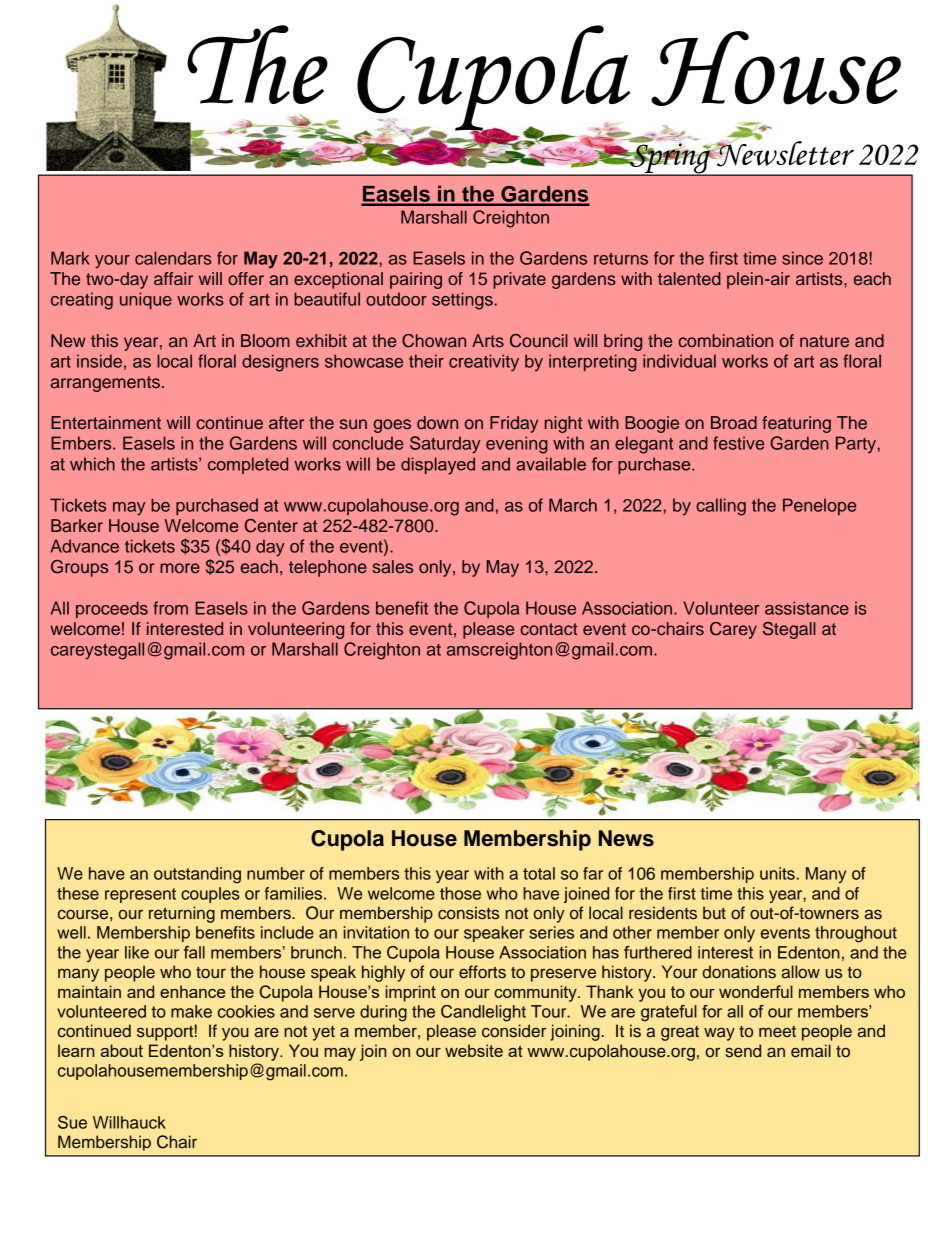  What do you see at coordinates (173, 279) in the image?
I see `affair` at bounding box center [173, 279].
